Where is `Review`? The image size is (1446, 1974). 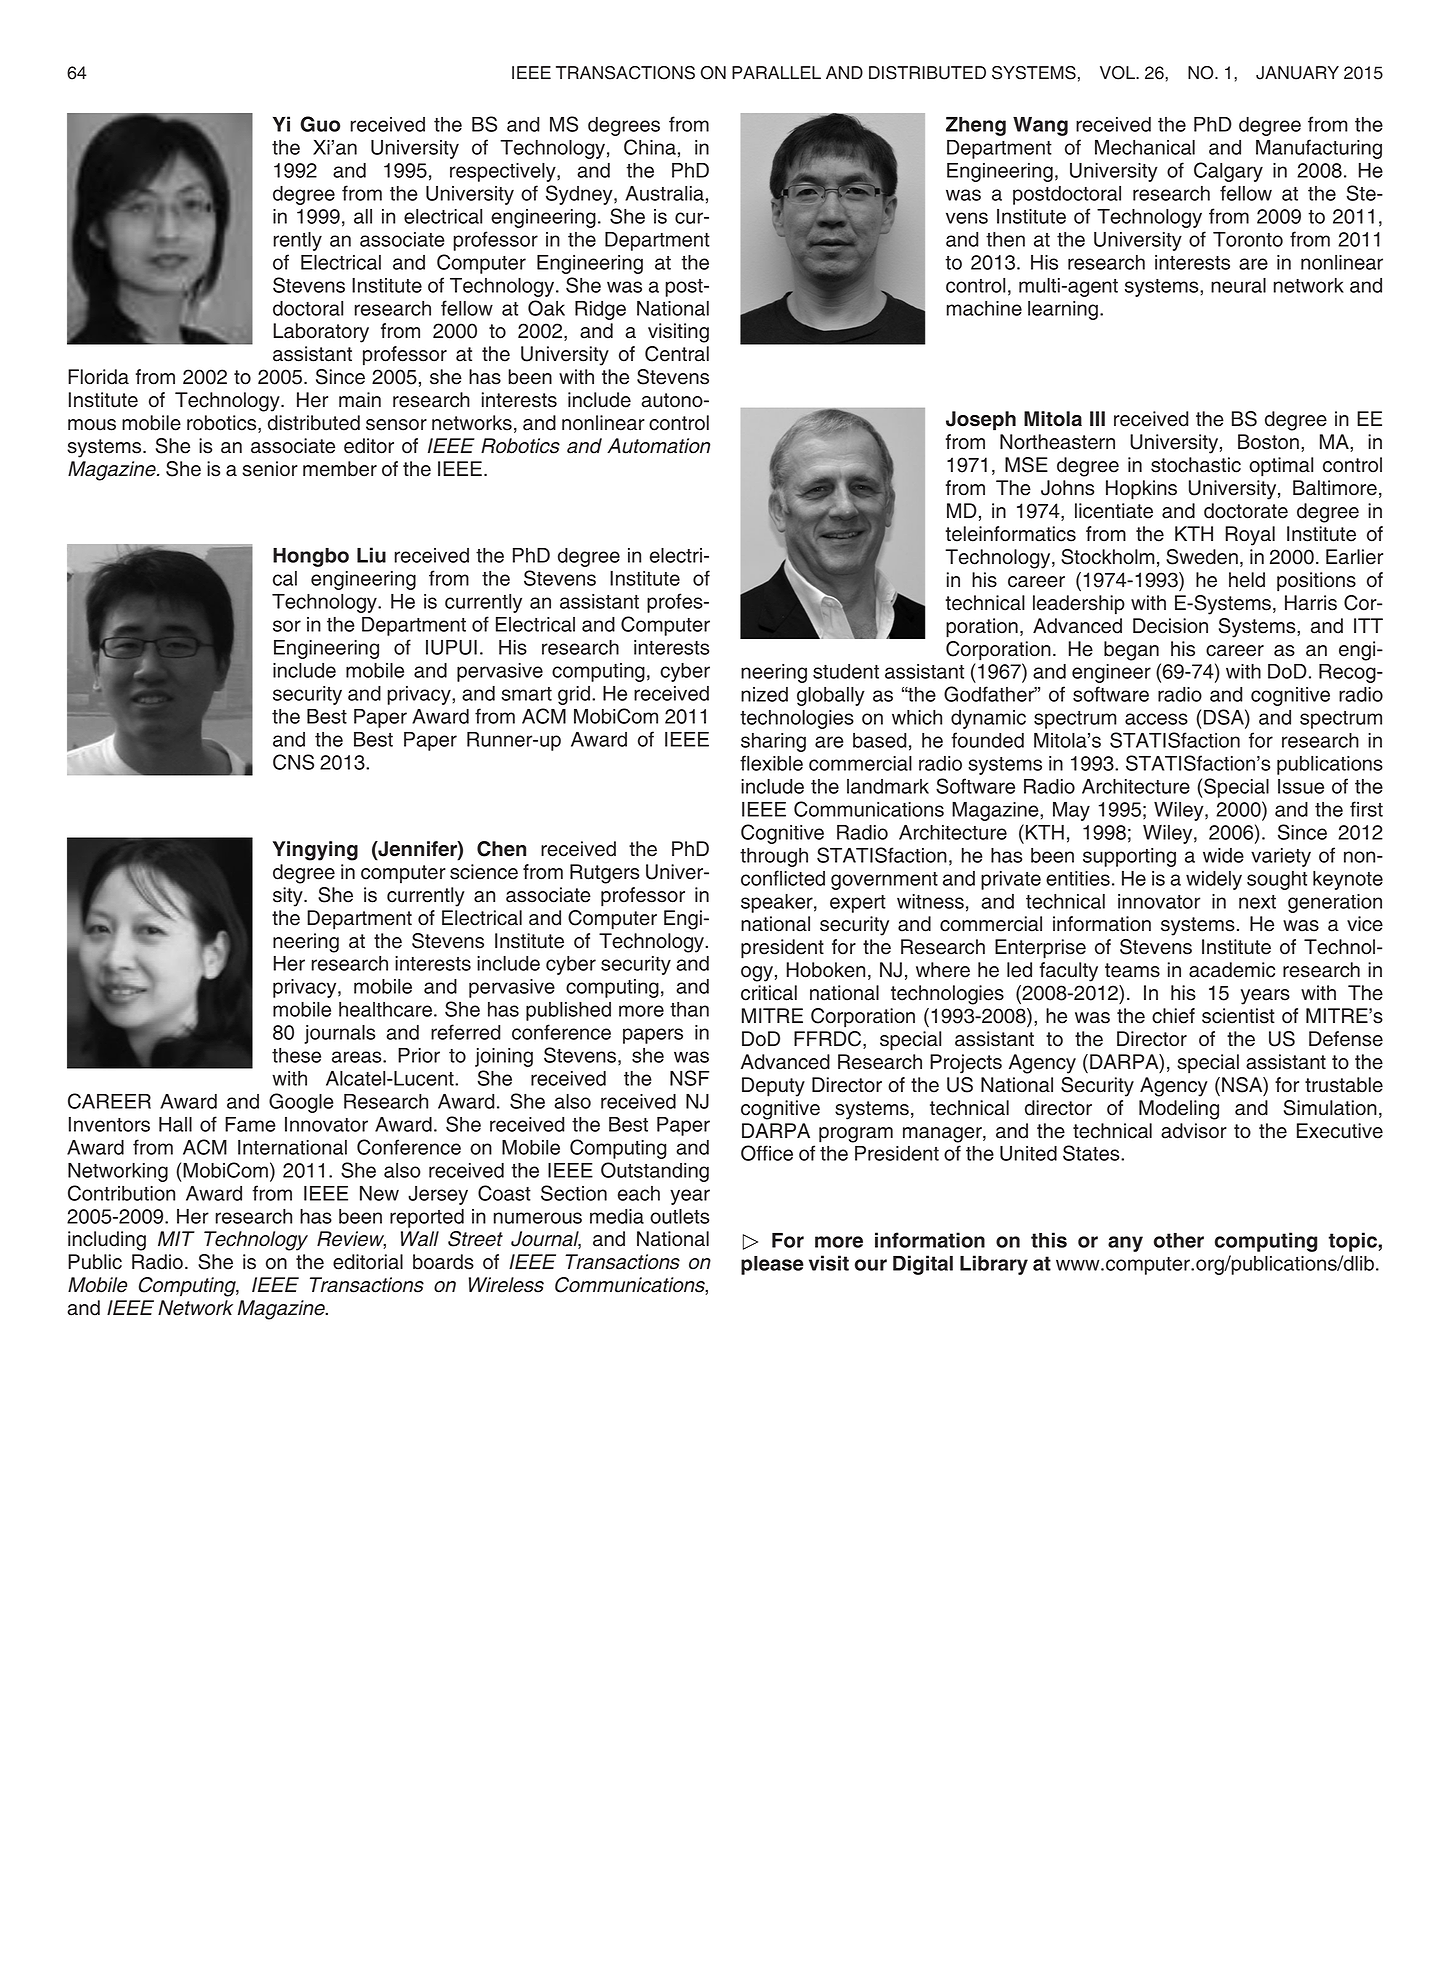
Review is located at coordinates (351, 1240).
